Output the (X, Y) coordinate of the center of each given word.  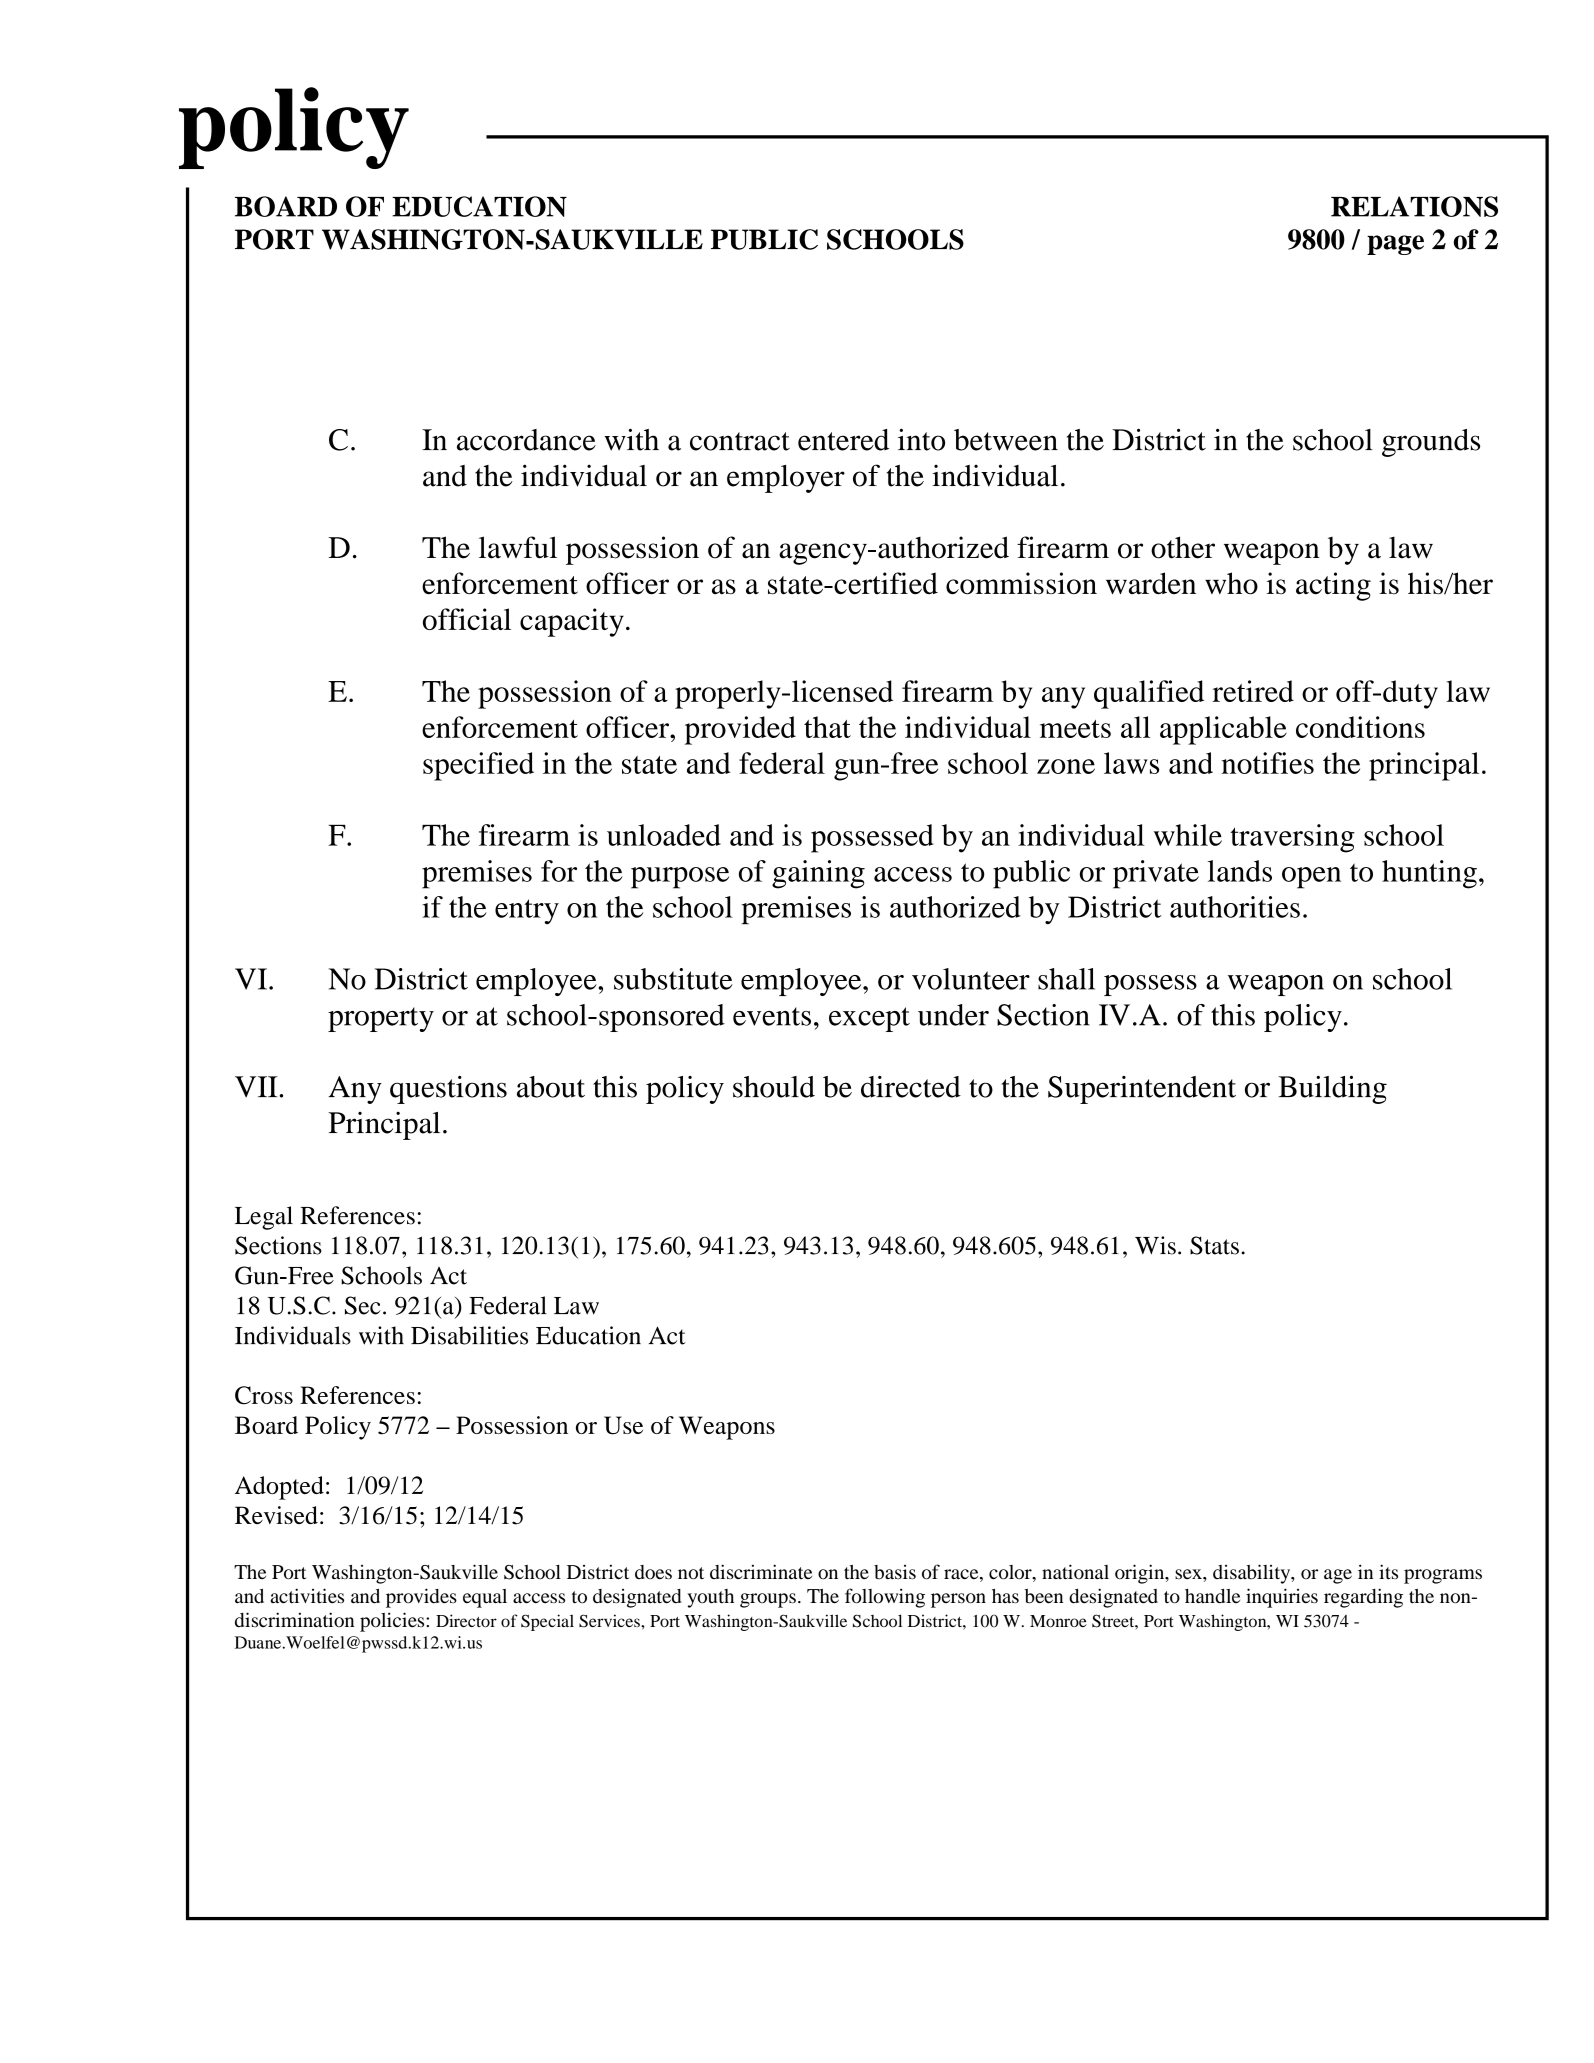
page (1395, 245)
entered (843, 440)
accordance (526, 440)
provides (421, 1598)
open (1311, 878)
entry (527, 911)
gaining (818, 874)
